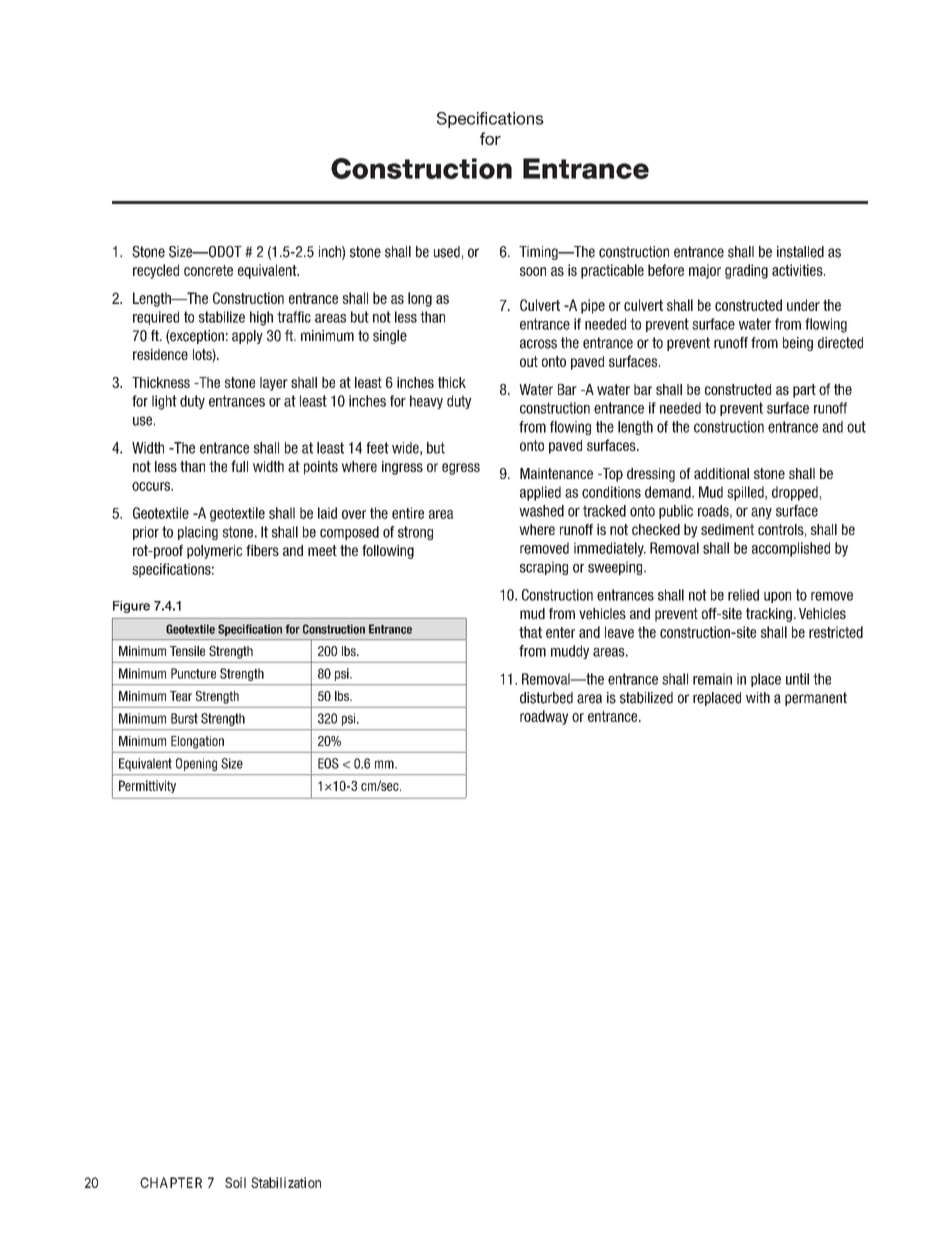  Describe the element at coordinates (208, 270) in the screenshot. I see `concrete` at that location.
